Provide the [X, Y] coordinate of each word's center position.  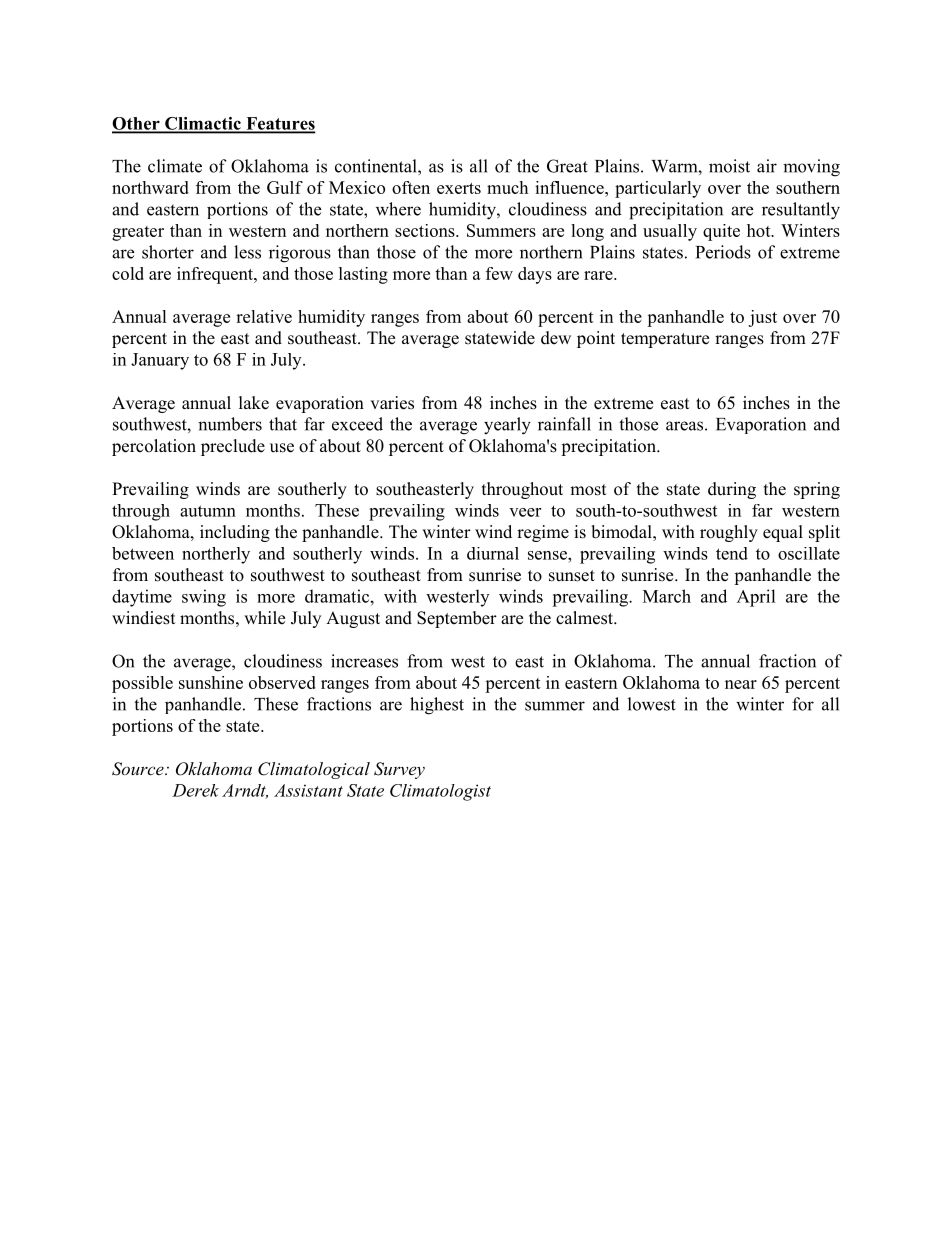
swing [204, 598]
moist [729, 166]
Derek [195, 790]
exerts [459, 188]
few [499, 273]
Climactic [203, 124]
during [732, 490]
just [762, 318]
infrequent [216, 275]
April [756, 598]
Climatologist [440, 792]
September [457, 619]
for [803, 704]
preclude [233, 447]
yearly [507, 426]
